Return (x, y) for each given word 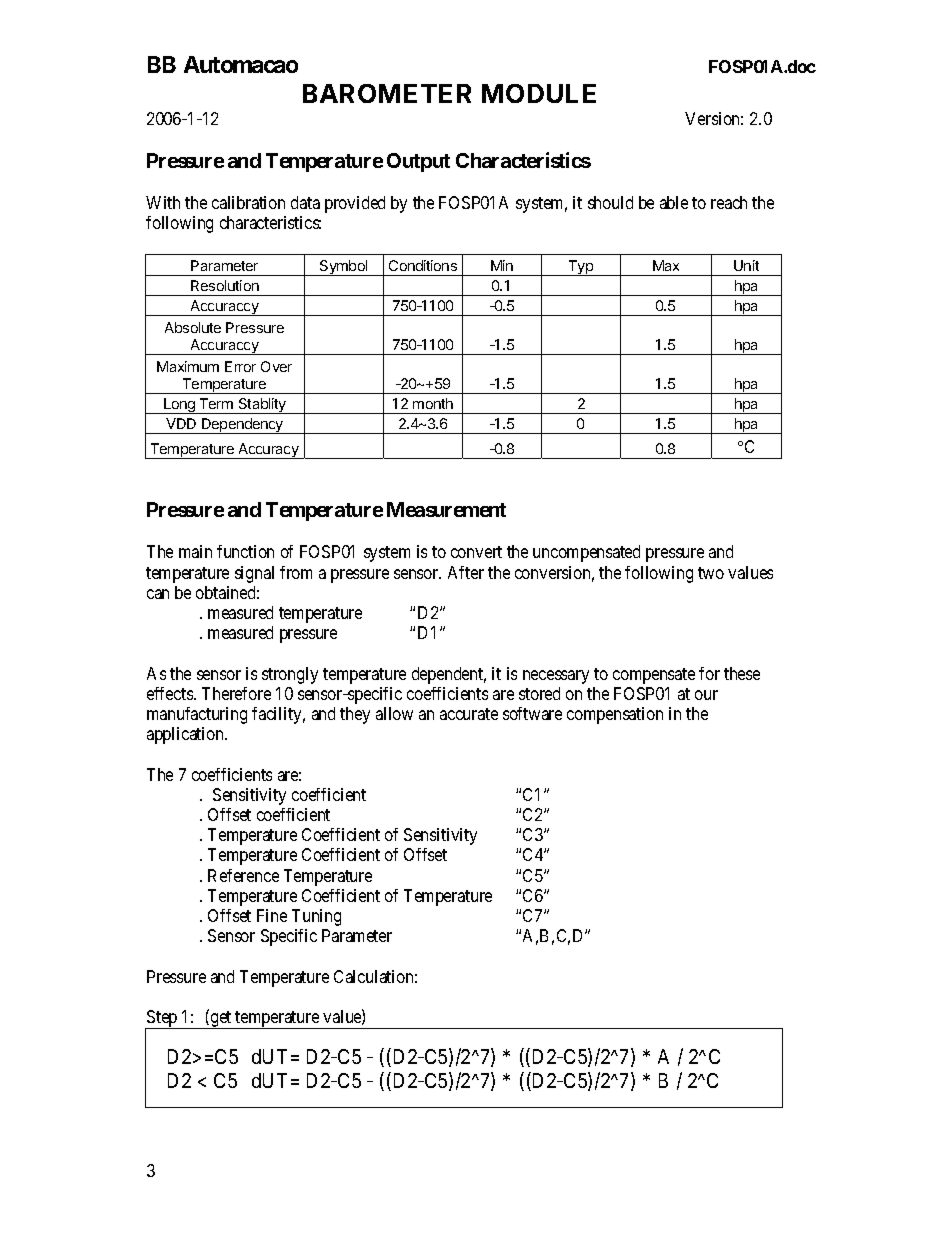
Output (418, 162)
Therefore (236, 693)
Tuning (316, 917)
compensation (615, 715)
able (674, 202)
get (221, 1020)
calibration (248, 202)
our (706, 695)
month (433, 403)
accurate (469, 714)
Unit (746, 265)
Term (216, 403)
